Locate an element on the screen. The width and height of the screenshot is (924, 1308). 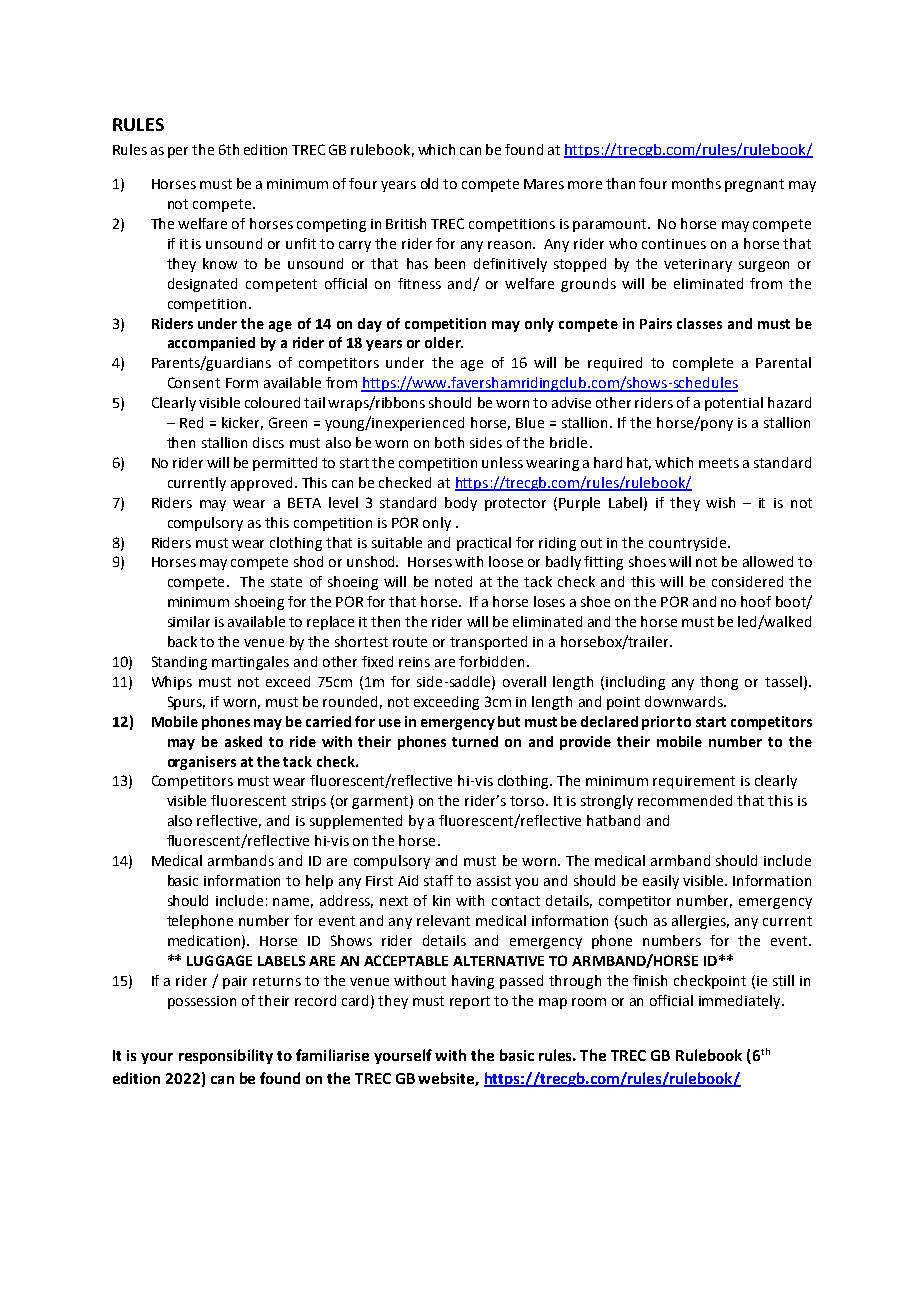
unfit is located at coordinates (301, 243).
